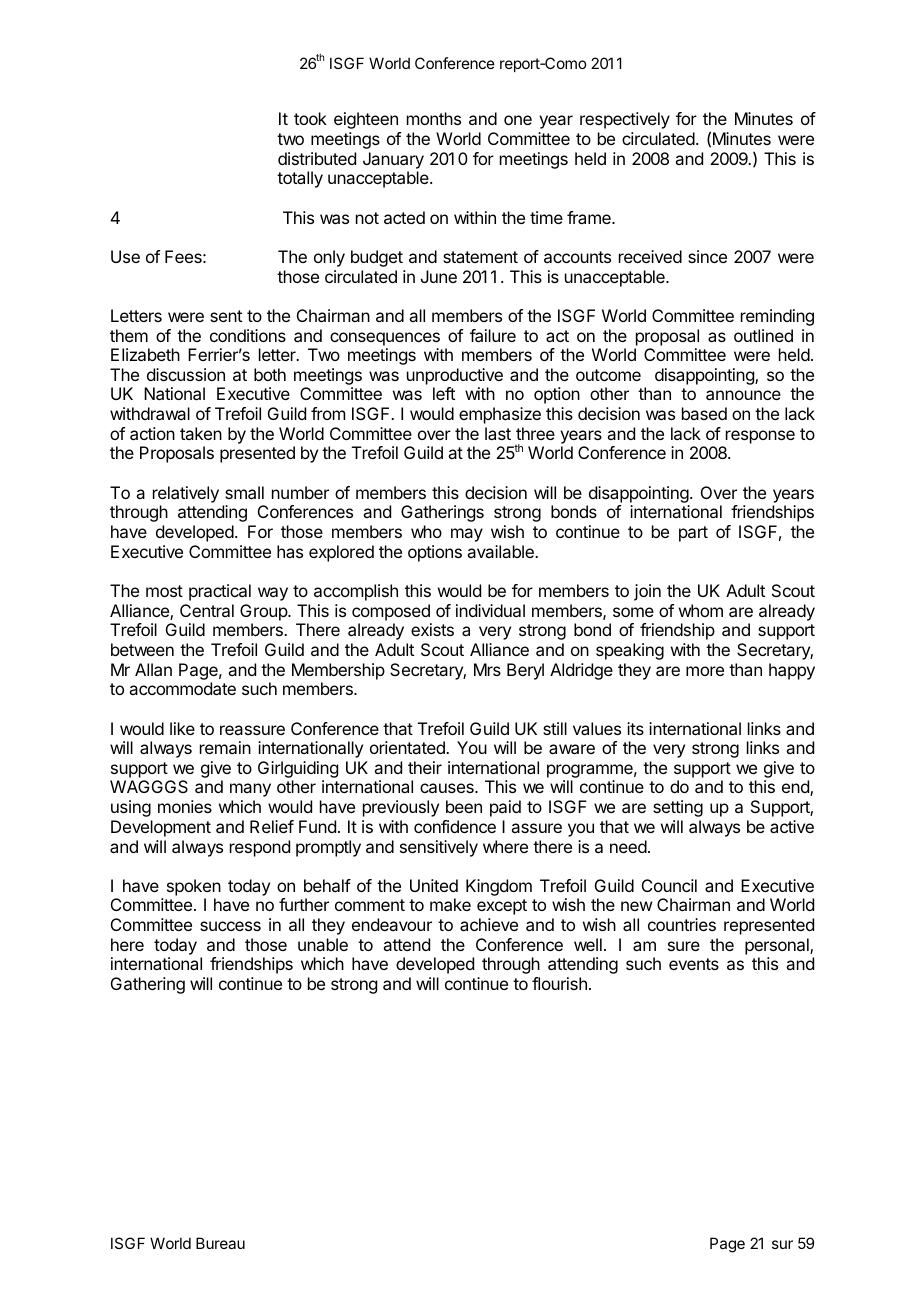 The height and width of the screenshot is (1308, 924). What do you see at coordinates (201, 433) in the screenshot?
I see `taken` at bounding box center [201, 433].
